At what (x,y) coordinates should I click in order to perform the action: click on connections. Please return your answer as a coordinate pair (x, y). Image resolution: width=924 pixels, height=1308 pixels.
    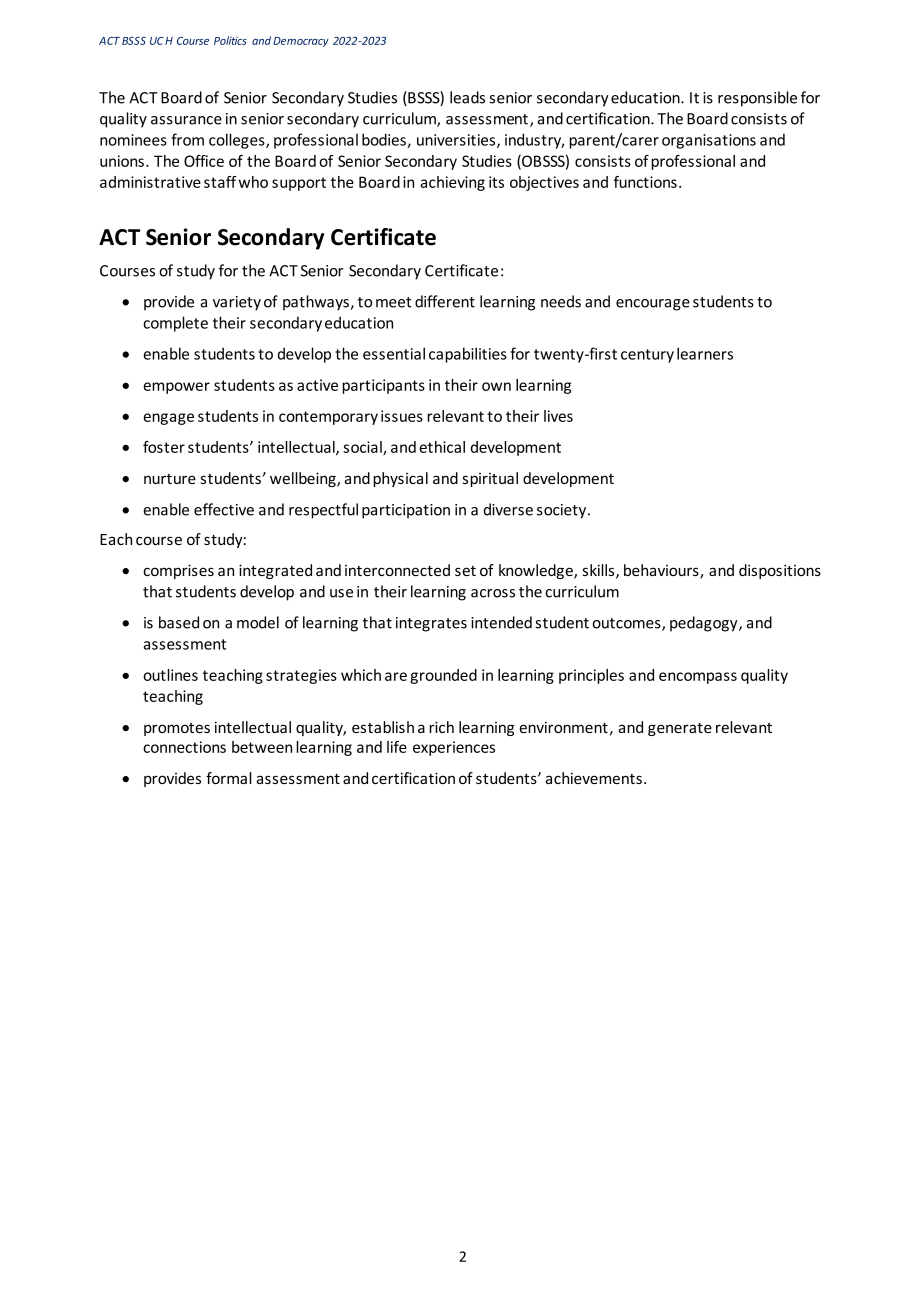
    Looking at the image, I should click on (184, 747).
